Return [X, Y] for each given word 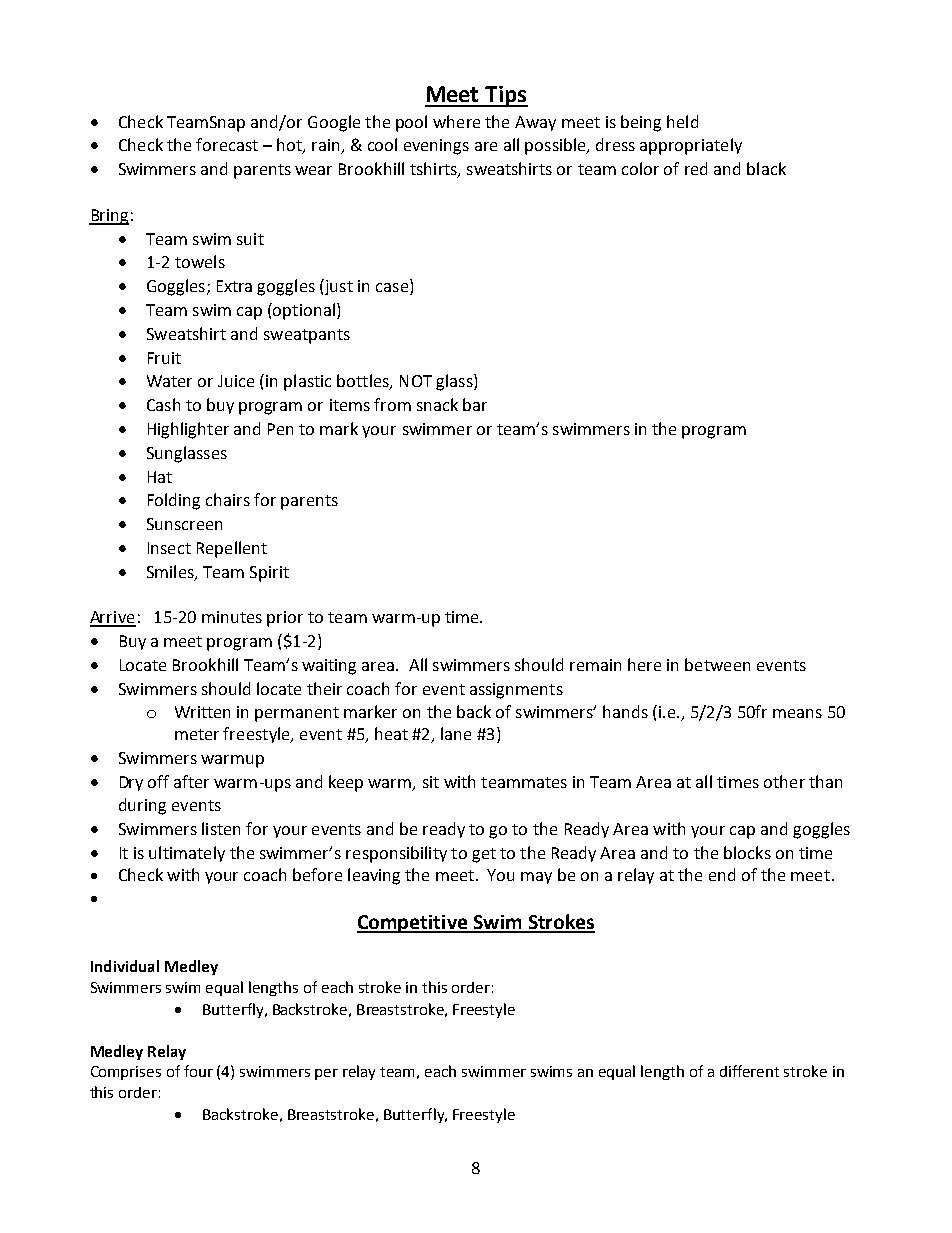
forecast [227, 144]
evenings [436, 147]
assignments [516, 691]
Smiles [171, 573]
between [717, 664]
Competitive [413, 924]
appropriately [691, 146]
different [749, 1071]
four [198, 1071]
